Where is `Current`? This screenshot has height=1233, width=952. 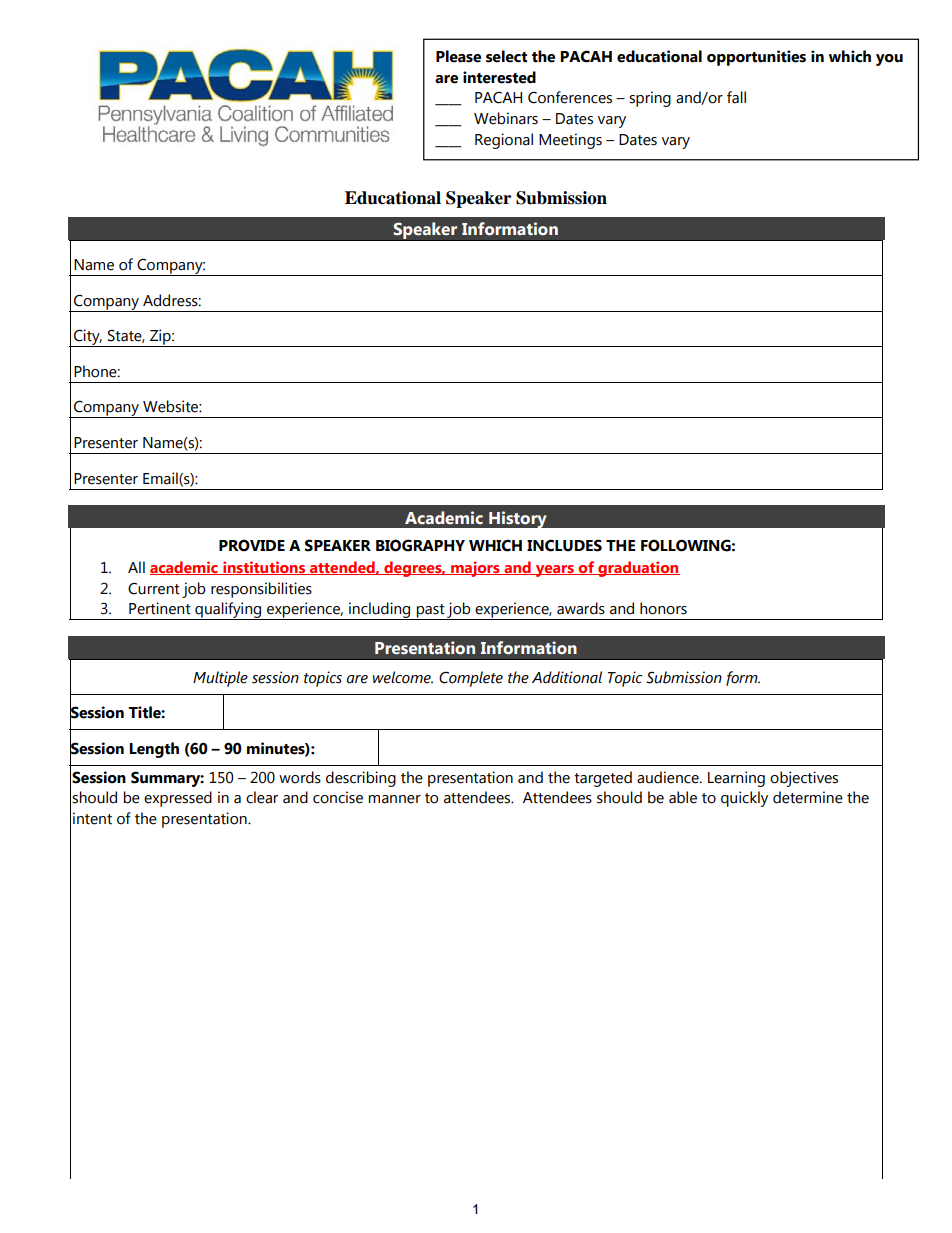
Current is located at coordinates (154, 588).
